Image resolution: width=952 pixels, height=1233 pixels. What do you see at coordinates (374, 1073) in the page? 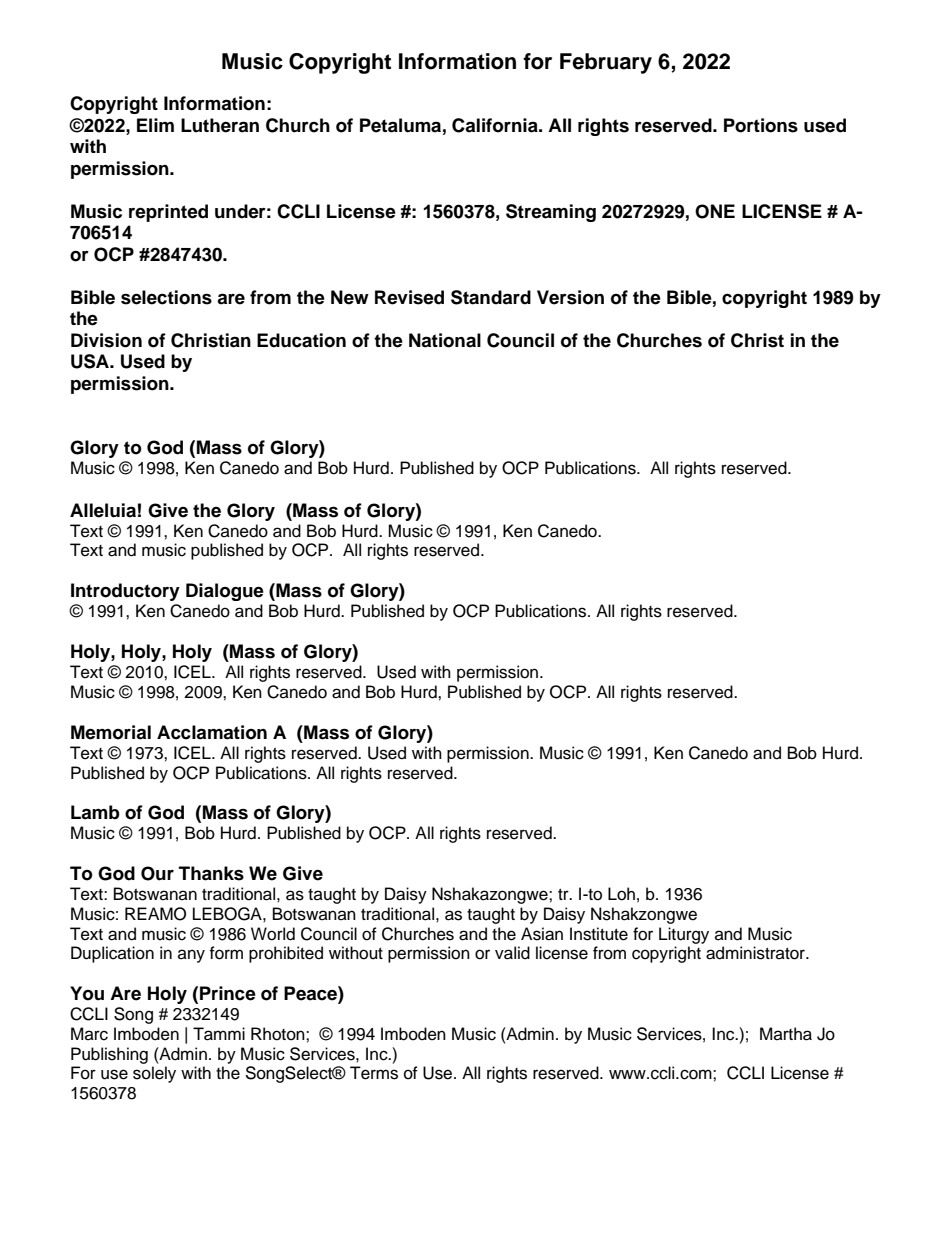
I see `Terms` at bounding box center [374, 1073].
